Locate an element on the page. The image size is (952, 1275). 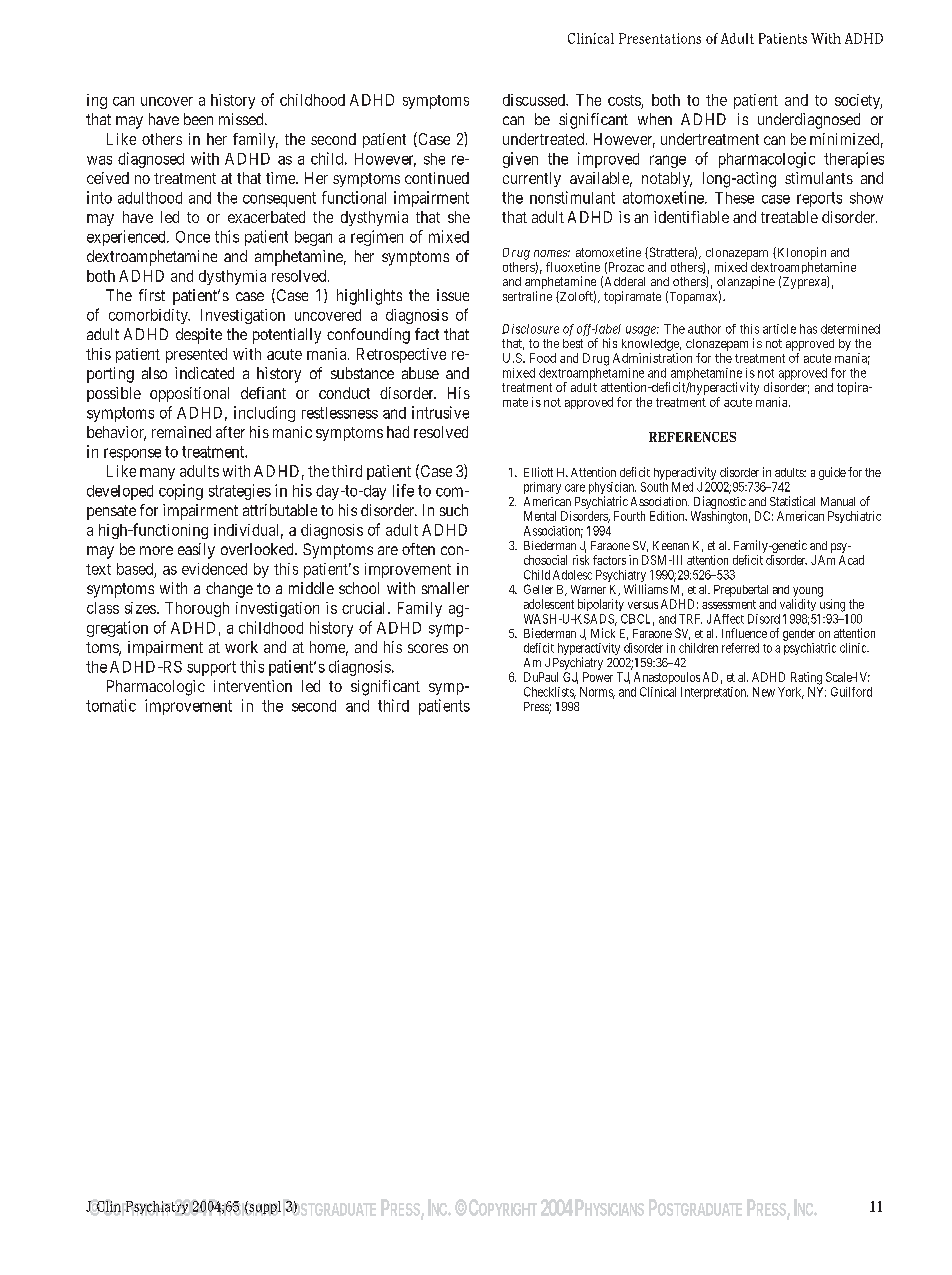
coping is located at coordinates (181, 492).
